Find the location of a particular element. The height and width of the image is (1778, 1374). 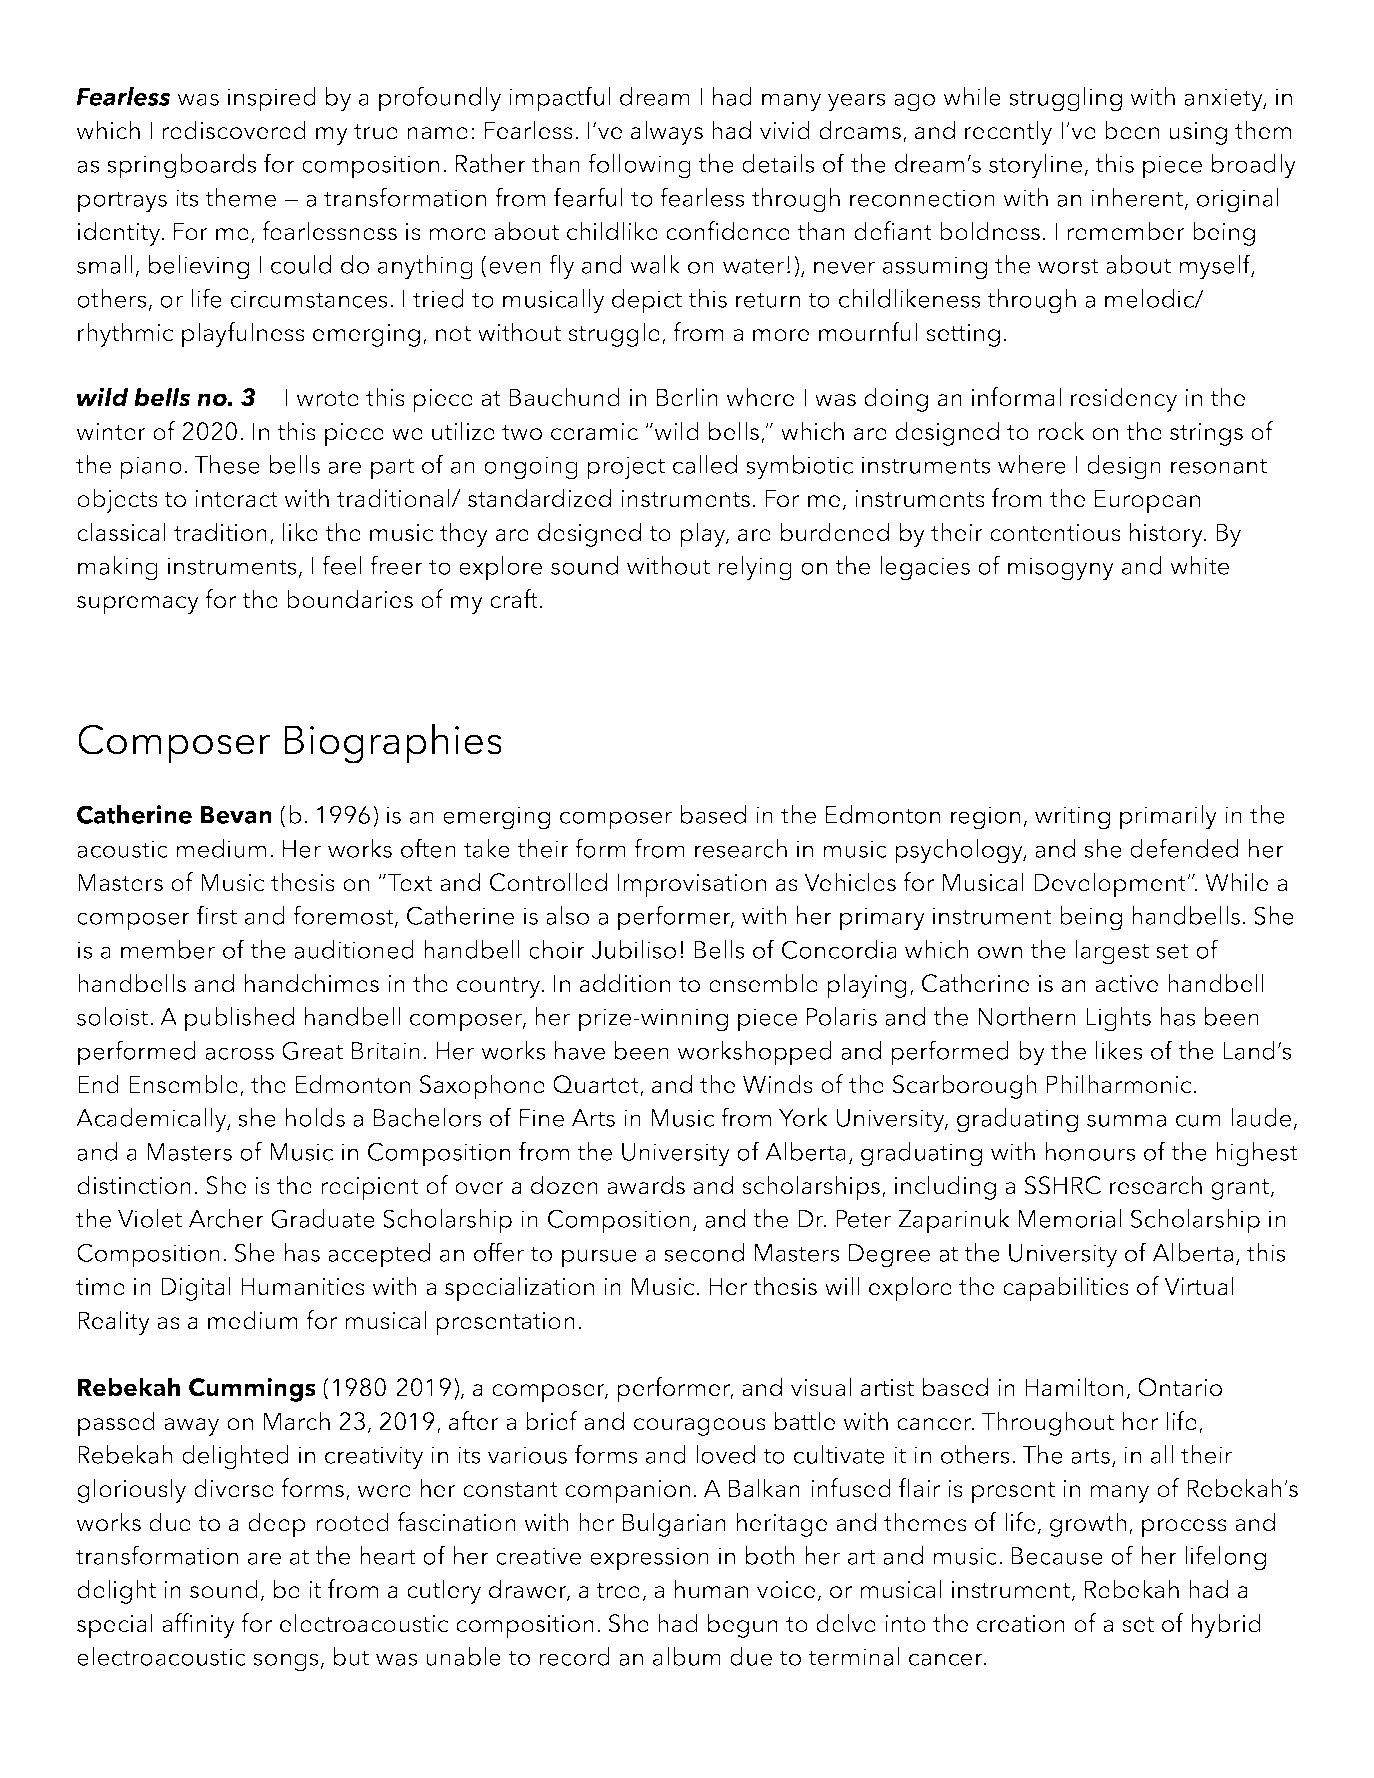

always is located at coordinates (667, 132).
